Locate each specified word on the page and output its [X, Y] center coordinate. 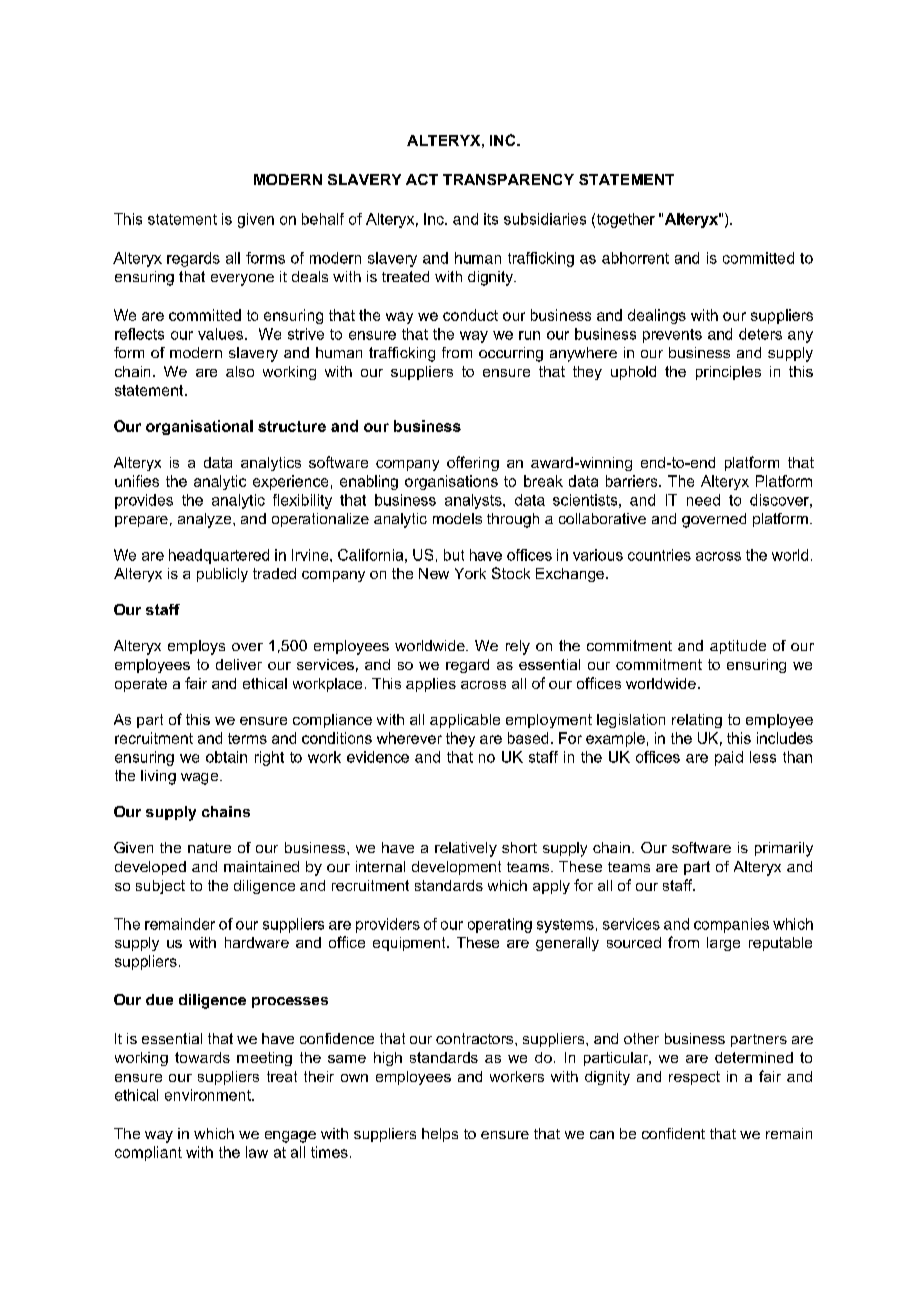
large [723, 944]
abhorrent [635, 258]
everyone [242, 280]
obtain [226, 757]
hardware [257, 942]
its [491, 219]
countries [659, 555]
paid [729, 758]
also [240, 371]
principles [728, 373]
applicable [465, 721]
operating [500, 925]
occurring [511, 354]
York [470, 573]
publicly [222, 575]
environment [209, 1095]
